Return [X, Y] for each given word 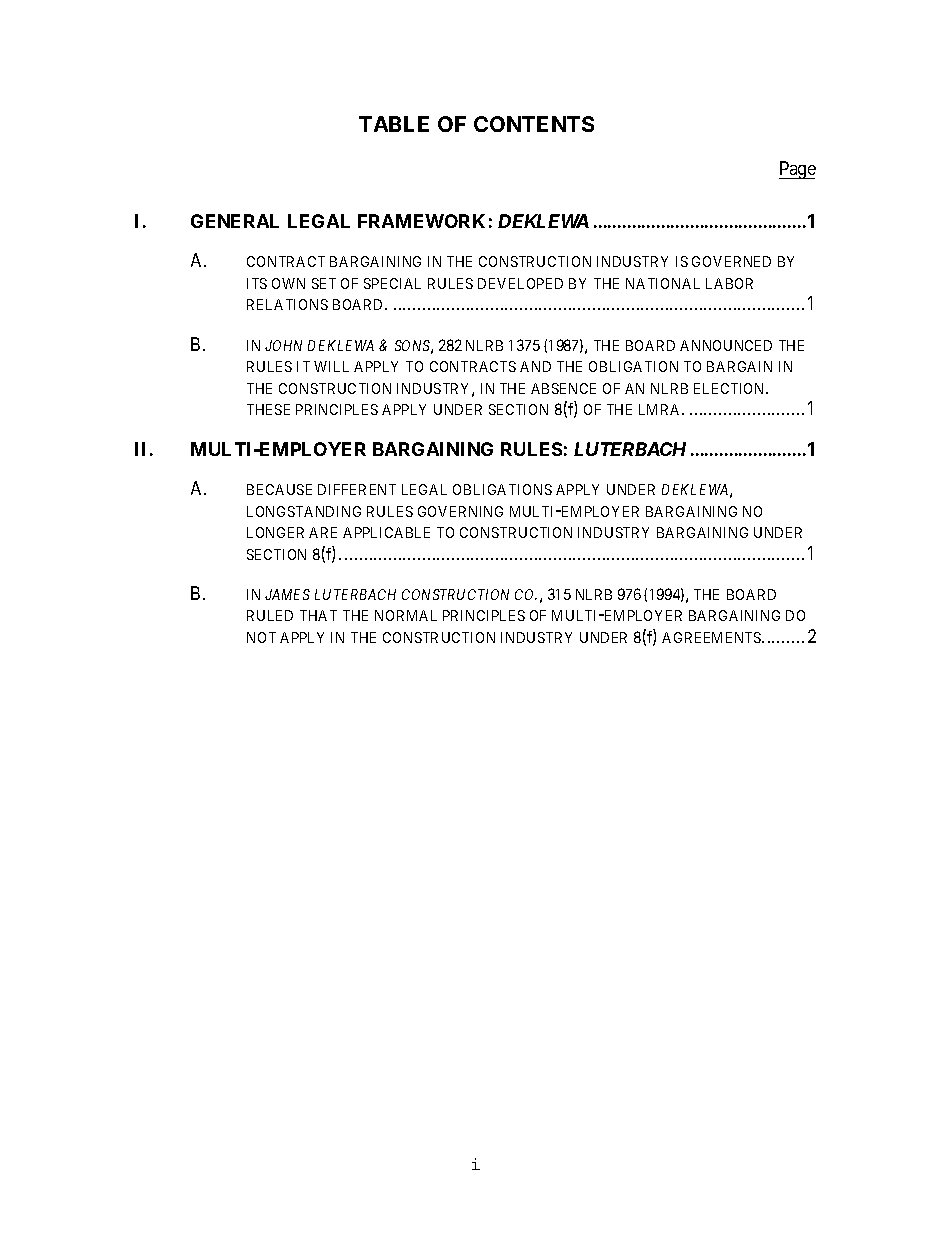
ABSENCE [563, 388]
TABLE [394, 124]
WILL [331, 366]
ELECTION [731, 388]
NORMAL [406, 615]
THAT [318, 615]
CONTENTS [534, 124]
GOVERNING [460, 511]
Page [797, 170]
